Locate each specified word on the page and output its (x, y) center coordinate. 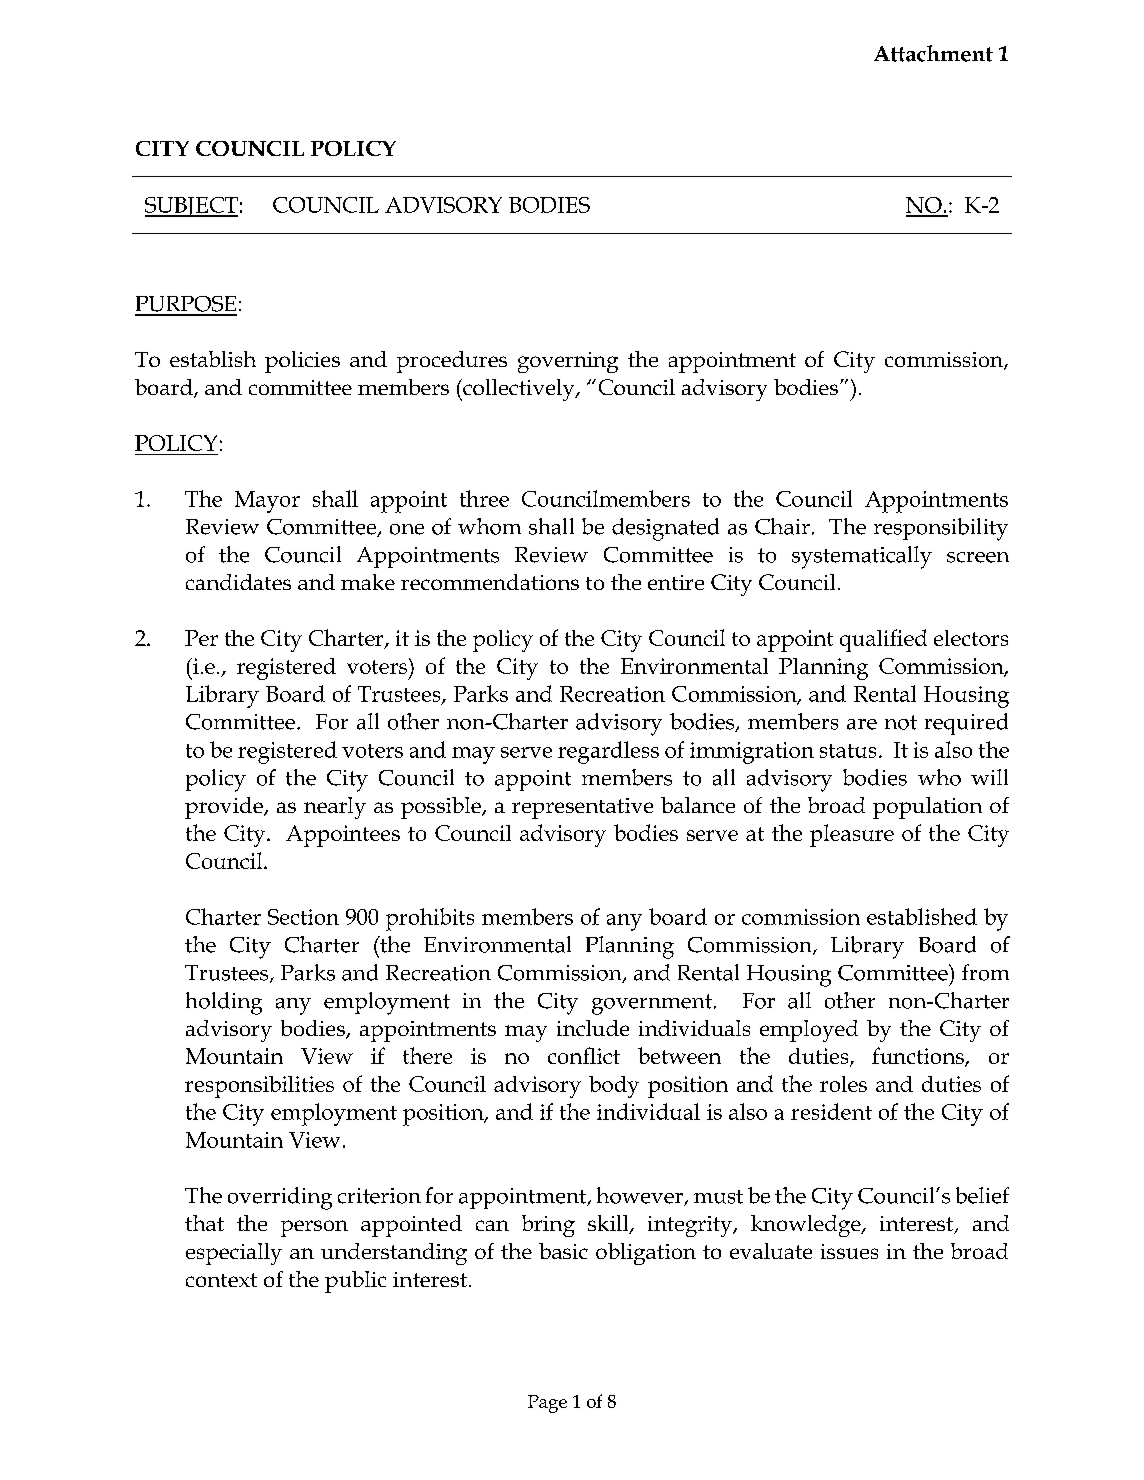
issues (849, 1251)
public (355, 1282)
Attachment (933, 53)
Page (547, 1404)
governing (568, 362)
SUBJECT (191, 207)
